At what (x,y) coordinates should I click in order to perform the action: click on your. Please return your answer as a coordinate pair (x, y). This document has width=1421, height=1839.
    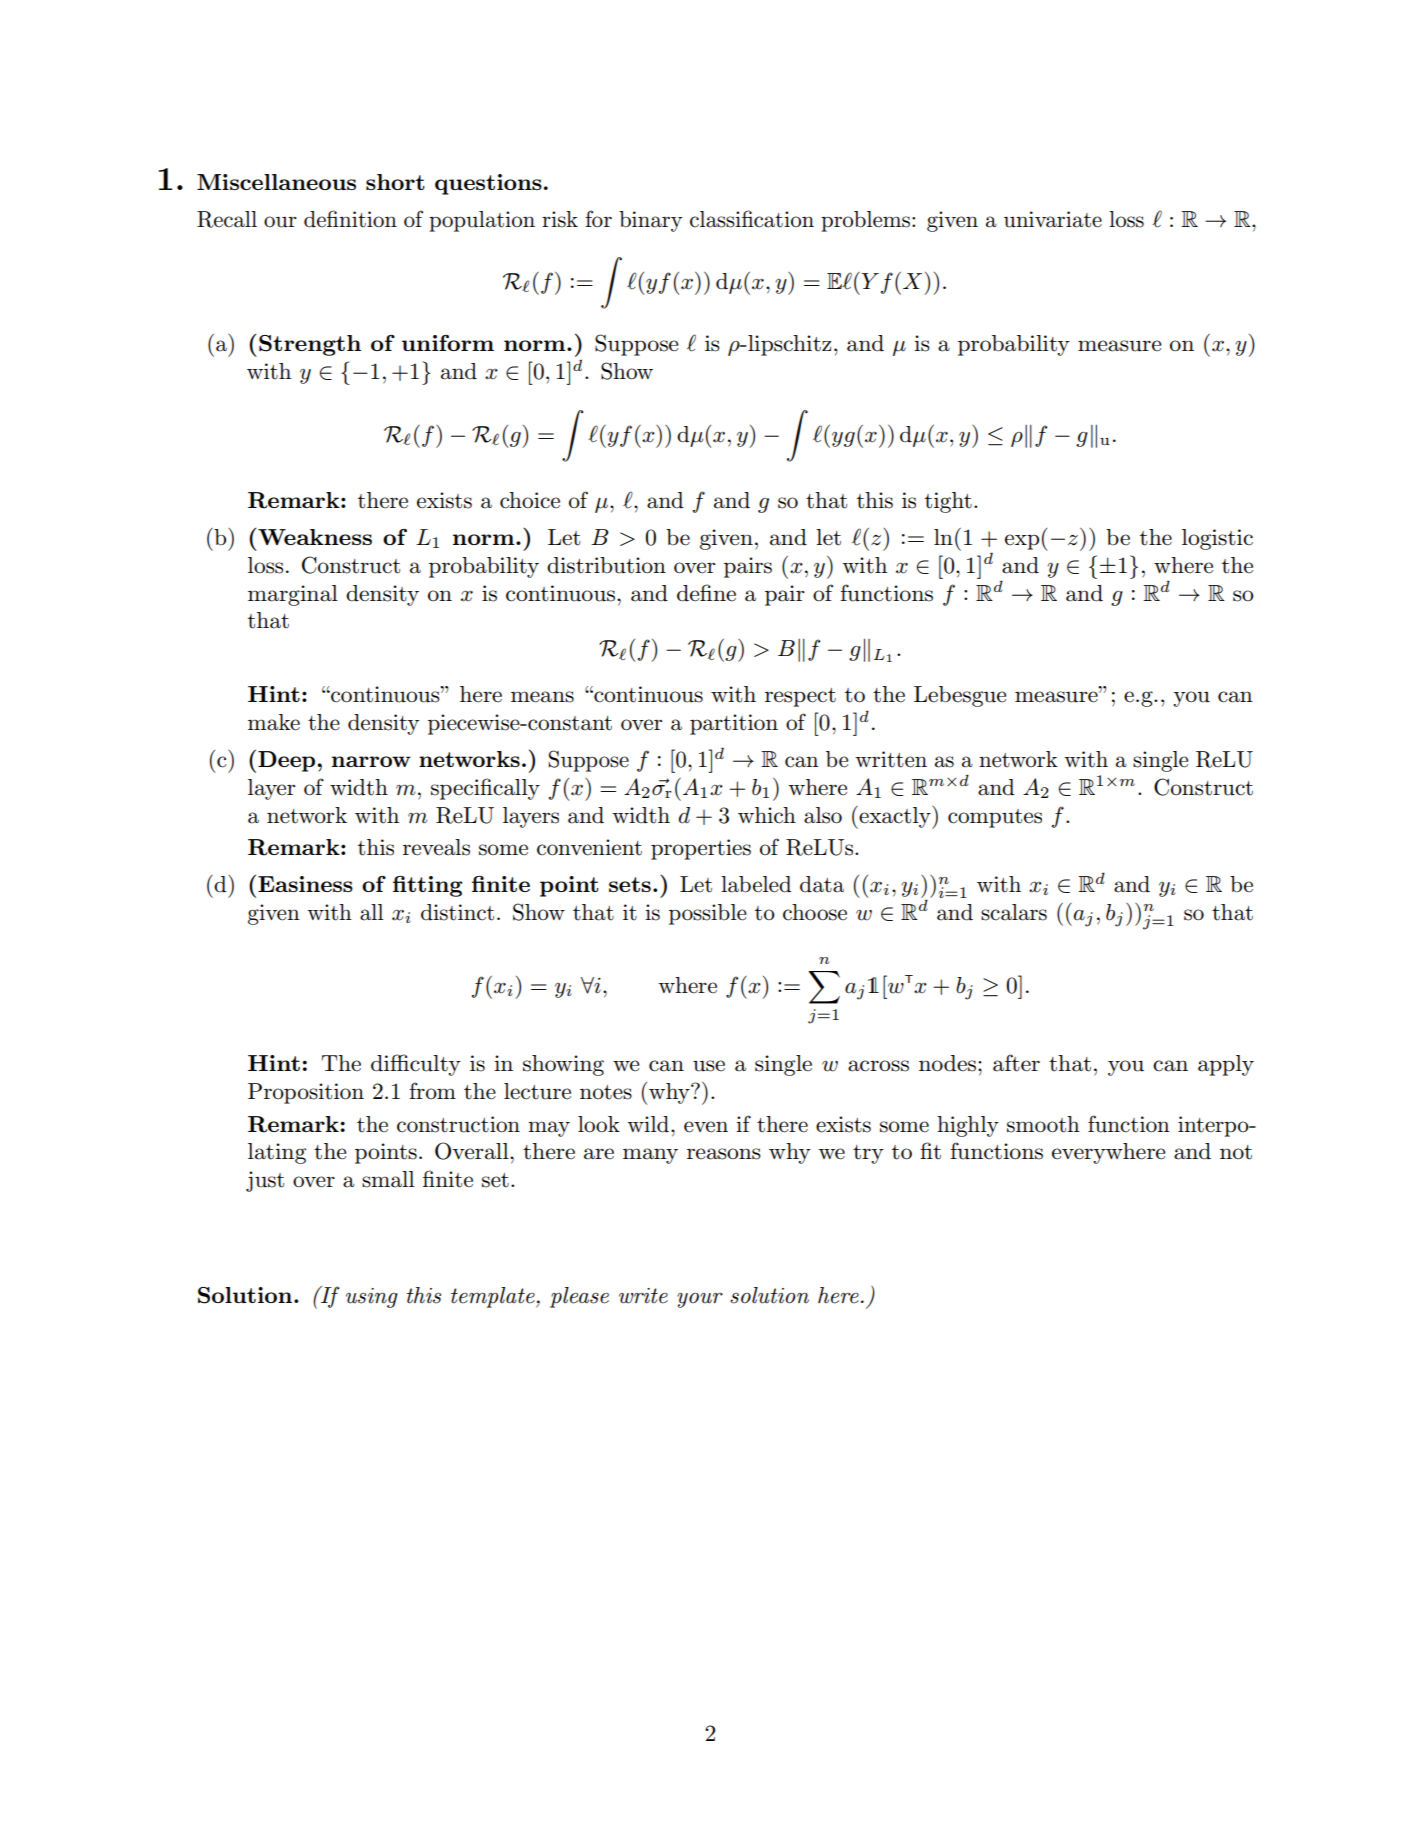
    Looking at the image, I should click on (700, 1300).
